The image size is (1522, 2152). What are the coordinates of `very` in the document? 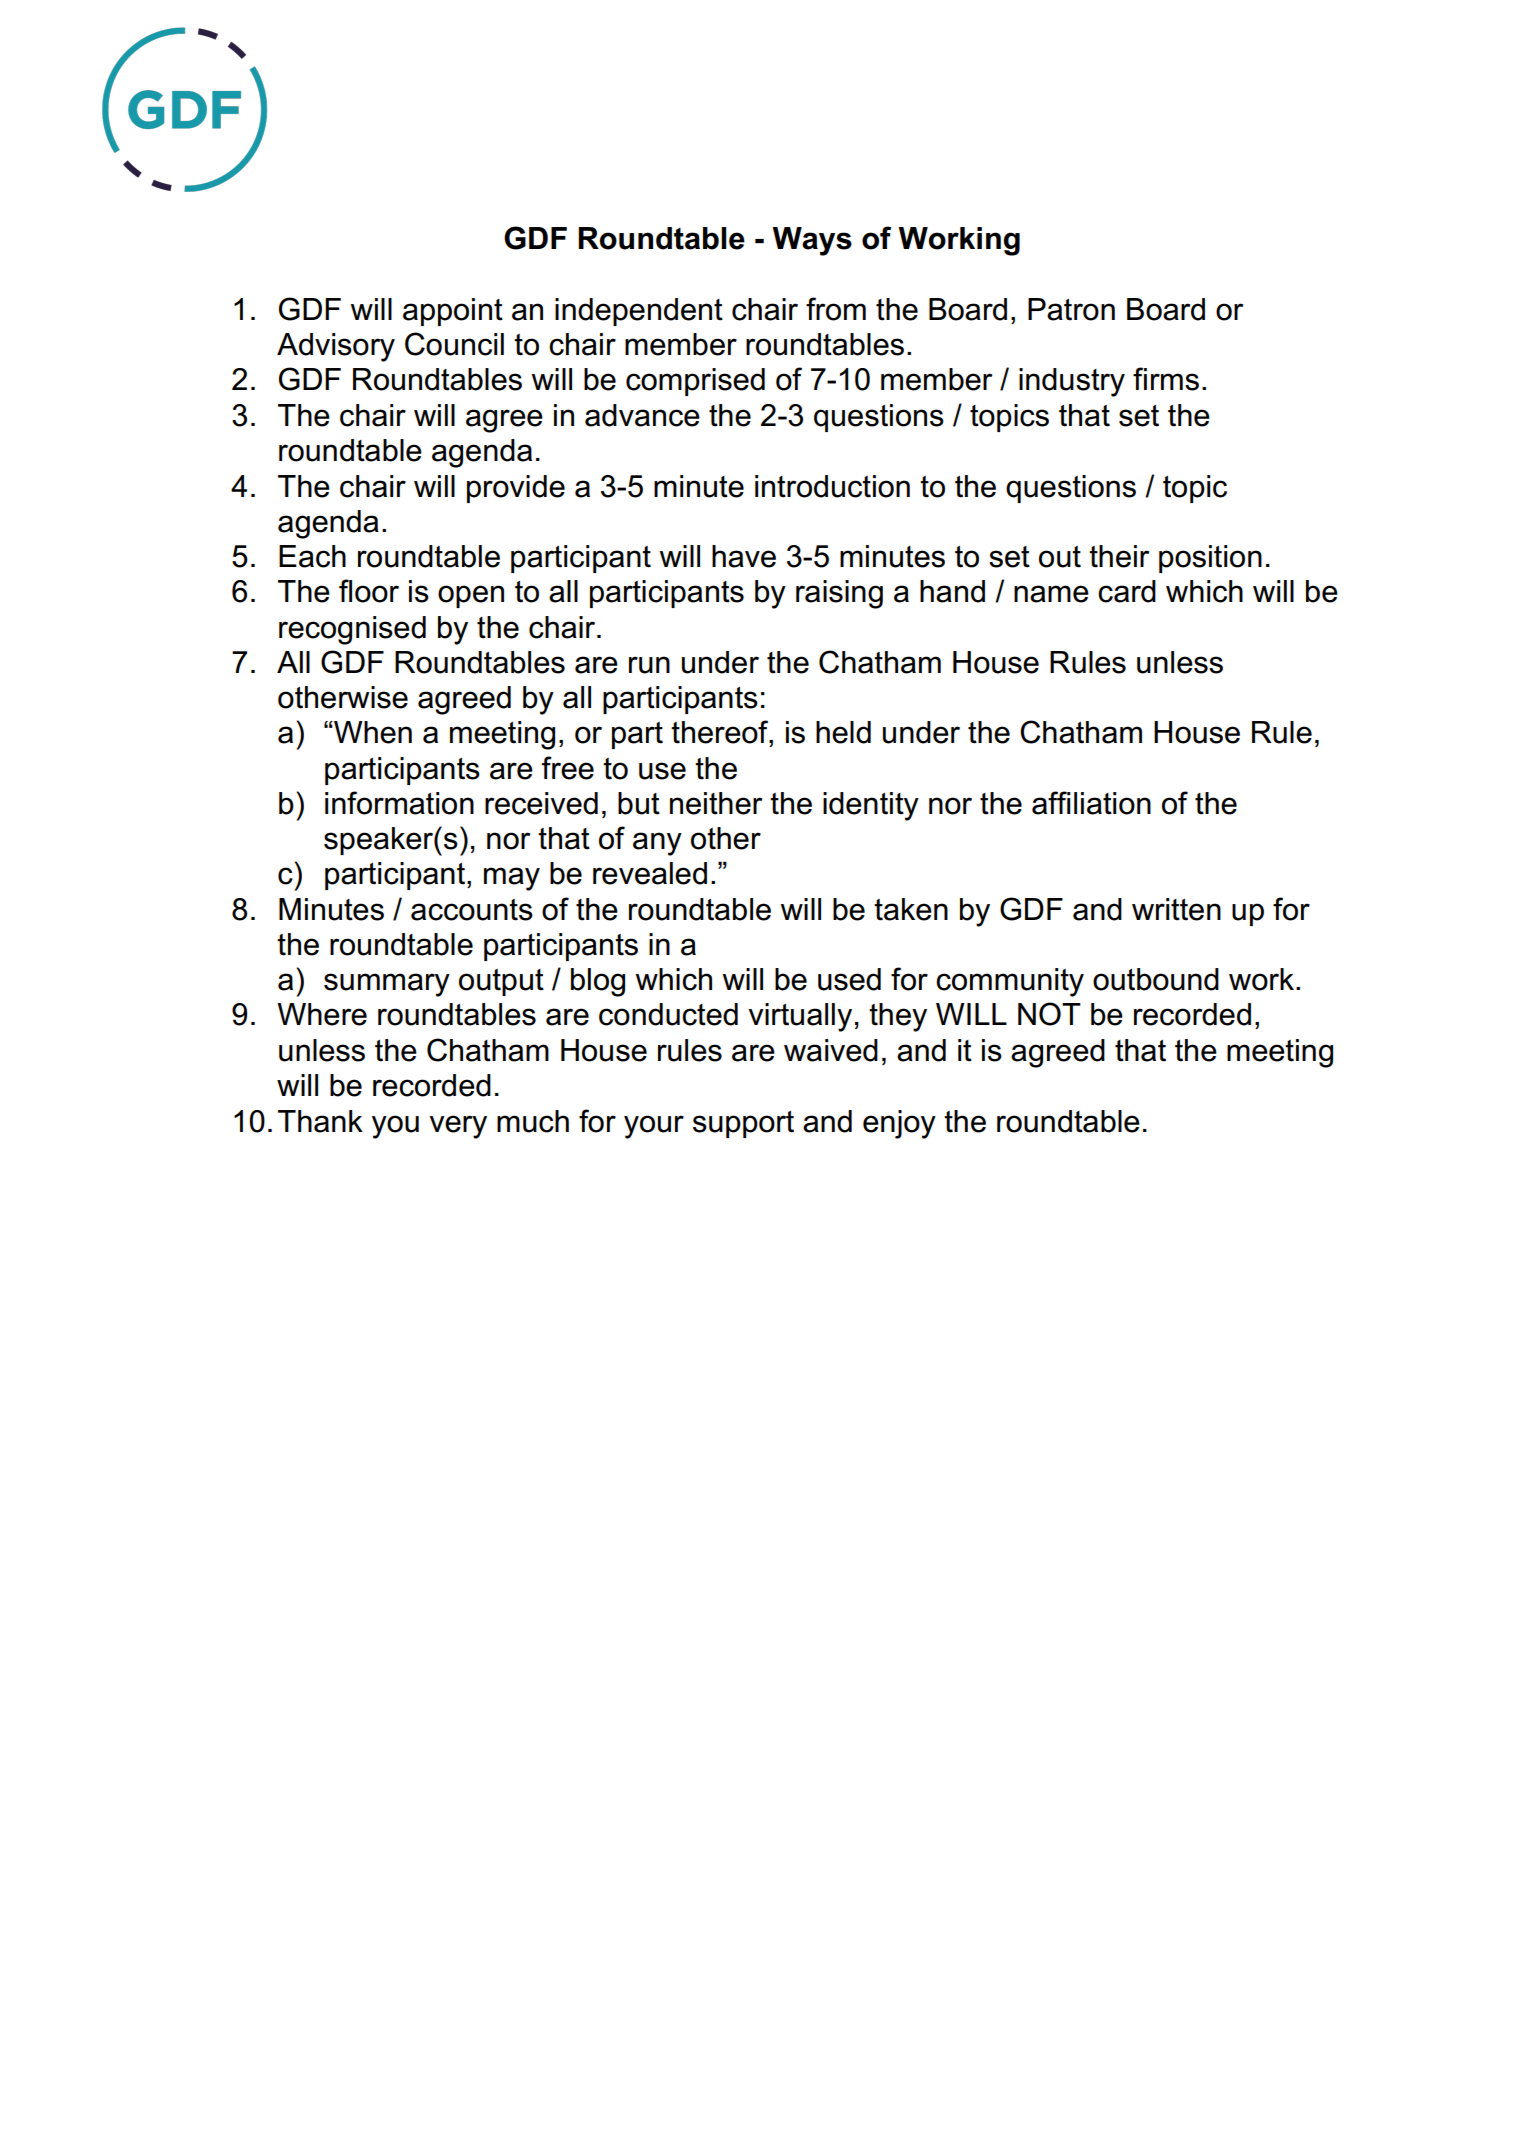 It's located at (458, 1127).
